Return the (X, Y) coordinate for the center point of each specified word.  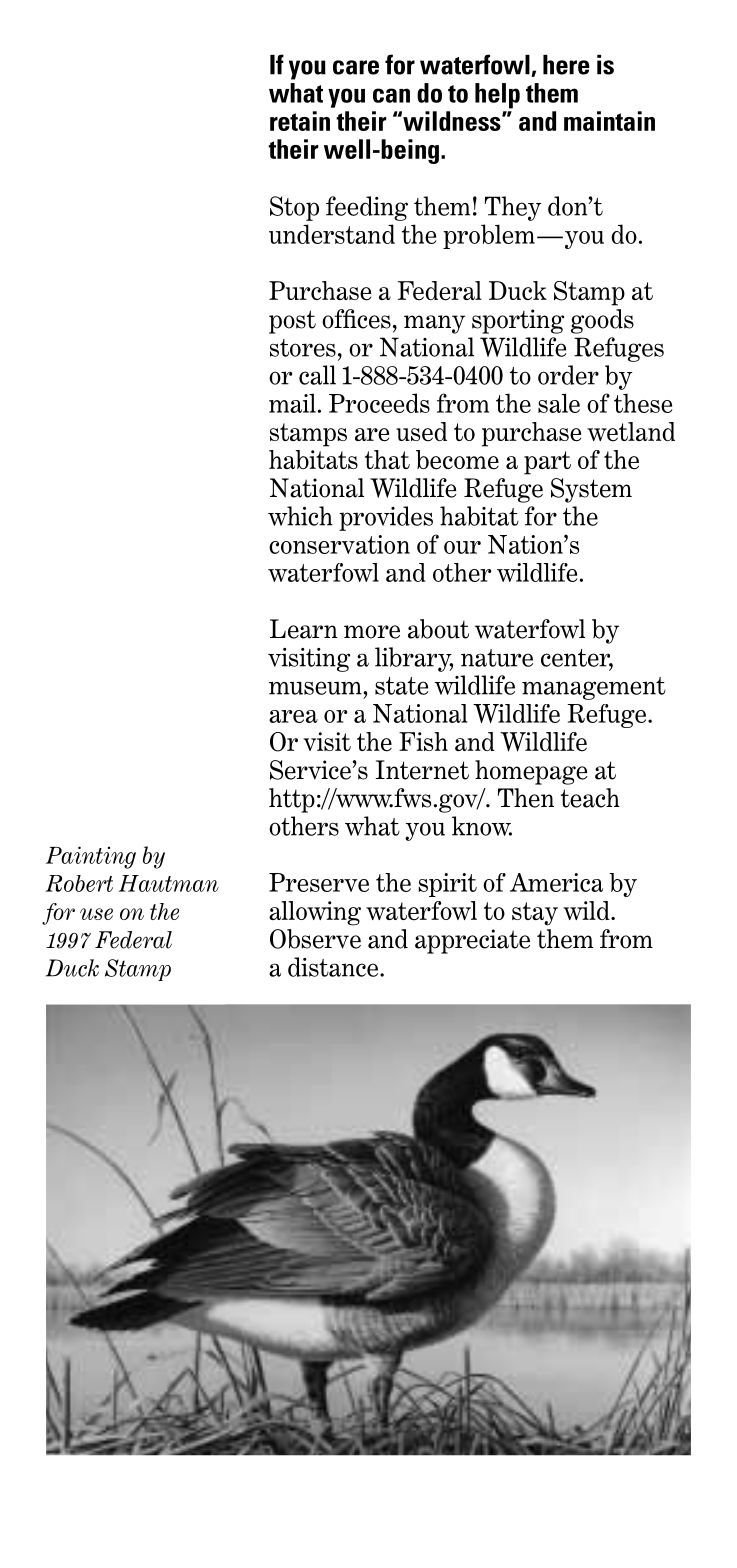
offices (356, 319)
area (293, 716)
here (566, 65)
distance (334, 967)
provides (386, 518)
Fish (423, 741)
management (594, 688)
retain (300, 121)
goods (602, 321)
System (591, 490)
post (292, 322)
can (391, 95)
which (300, 516)
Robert (79, 883)
